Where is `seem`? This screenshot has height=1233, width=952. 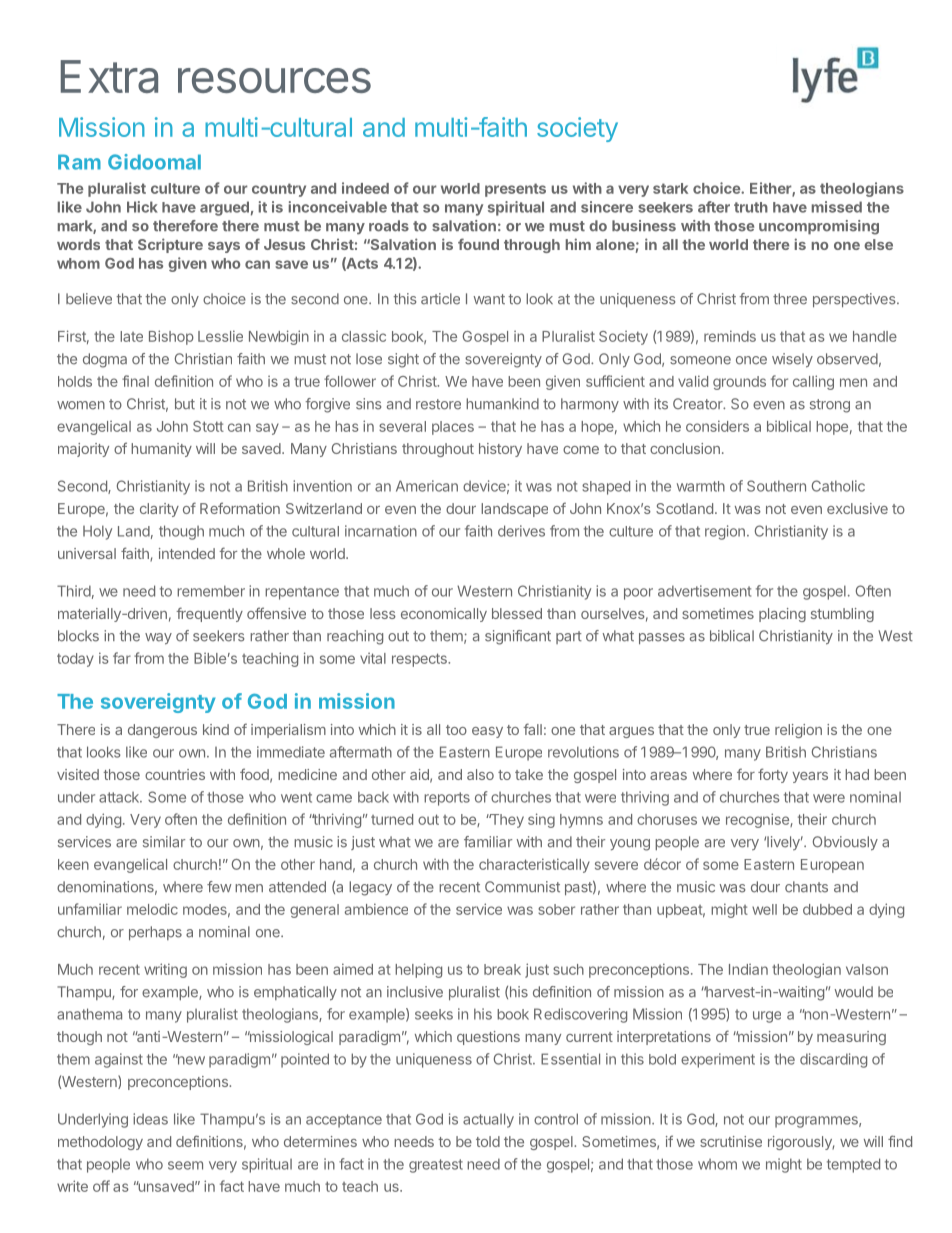
seem is located at coordinates (185, 1165).
